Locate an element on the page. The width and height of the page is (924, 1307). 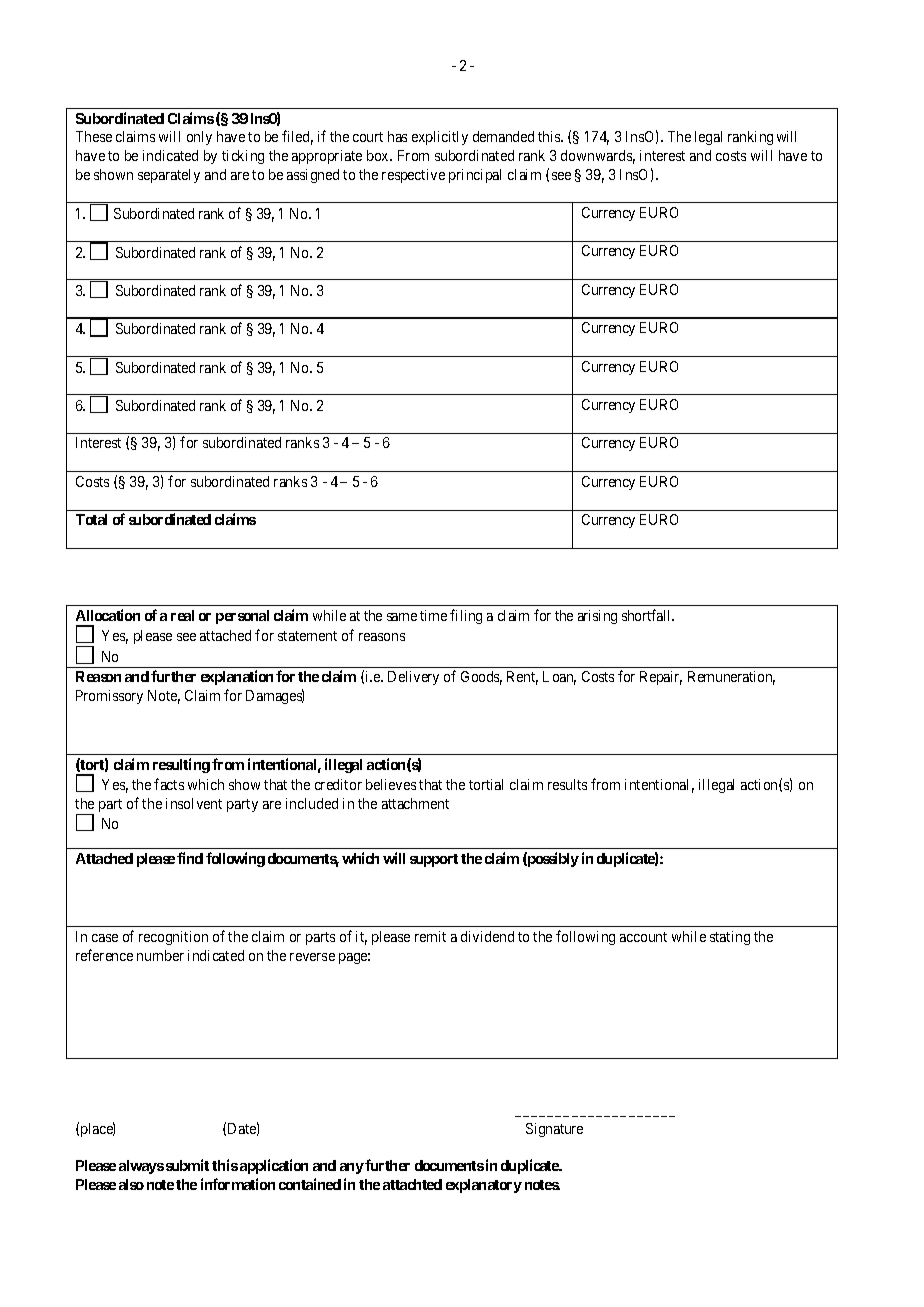
Delivery is located at coordinates (413, 678).
